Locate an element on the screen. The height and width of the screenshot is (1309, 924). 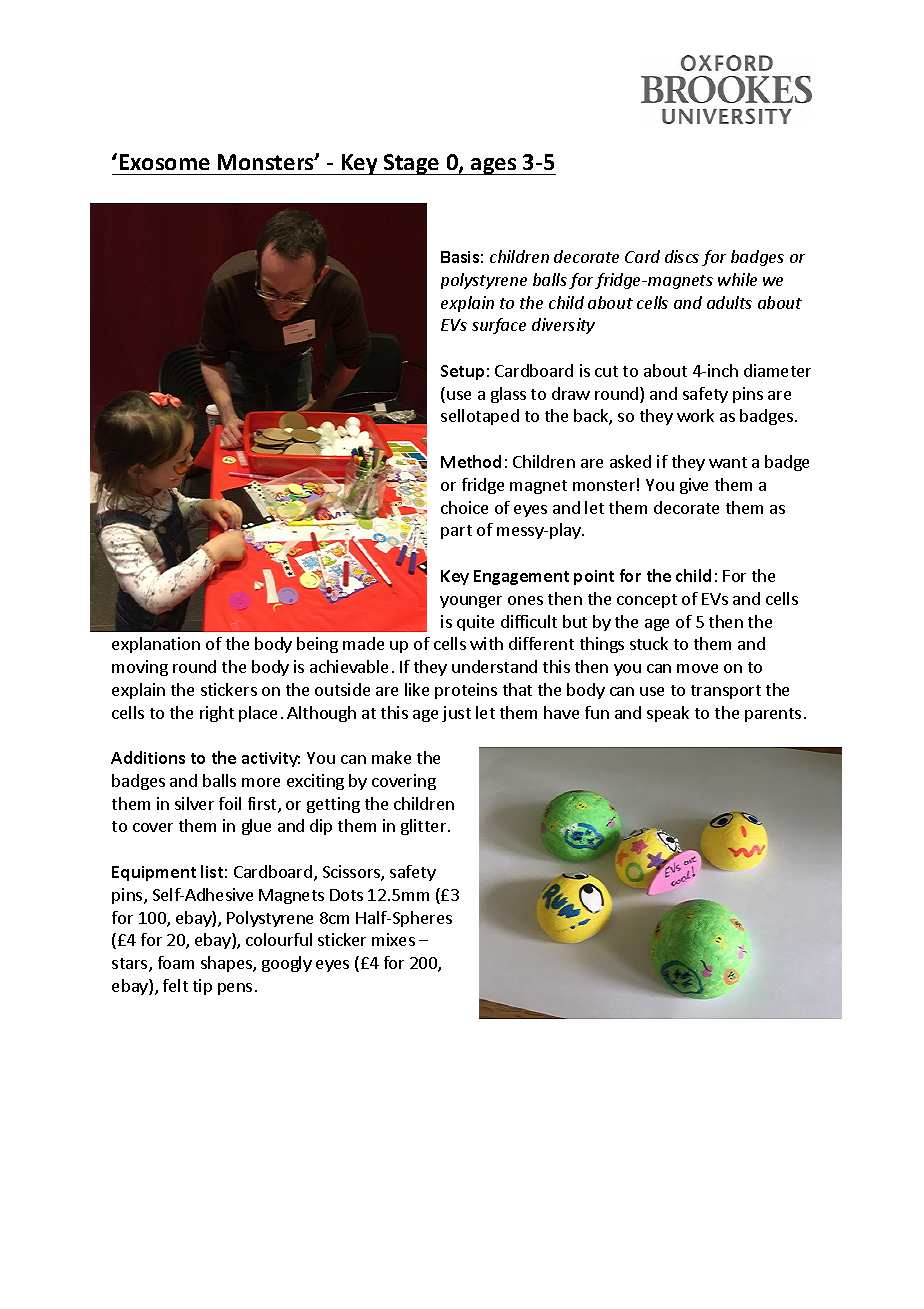
work is located at coordinates (695, 415).
